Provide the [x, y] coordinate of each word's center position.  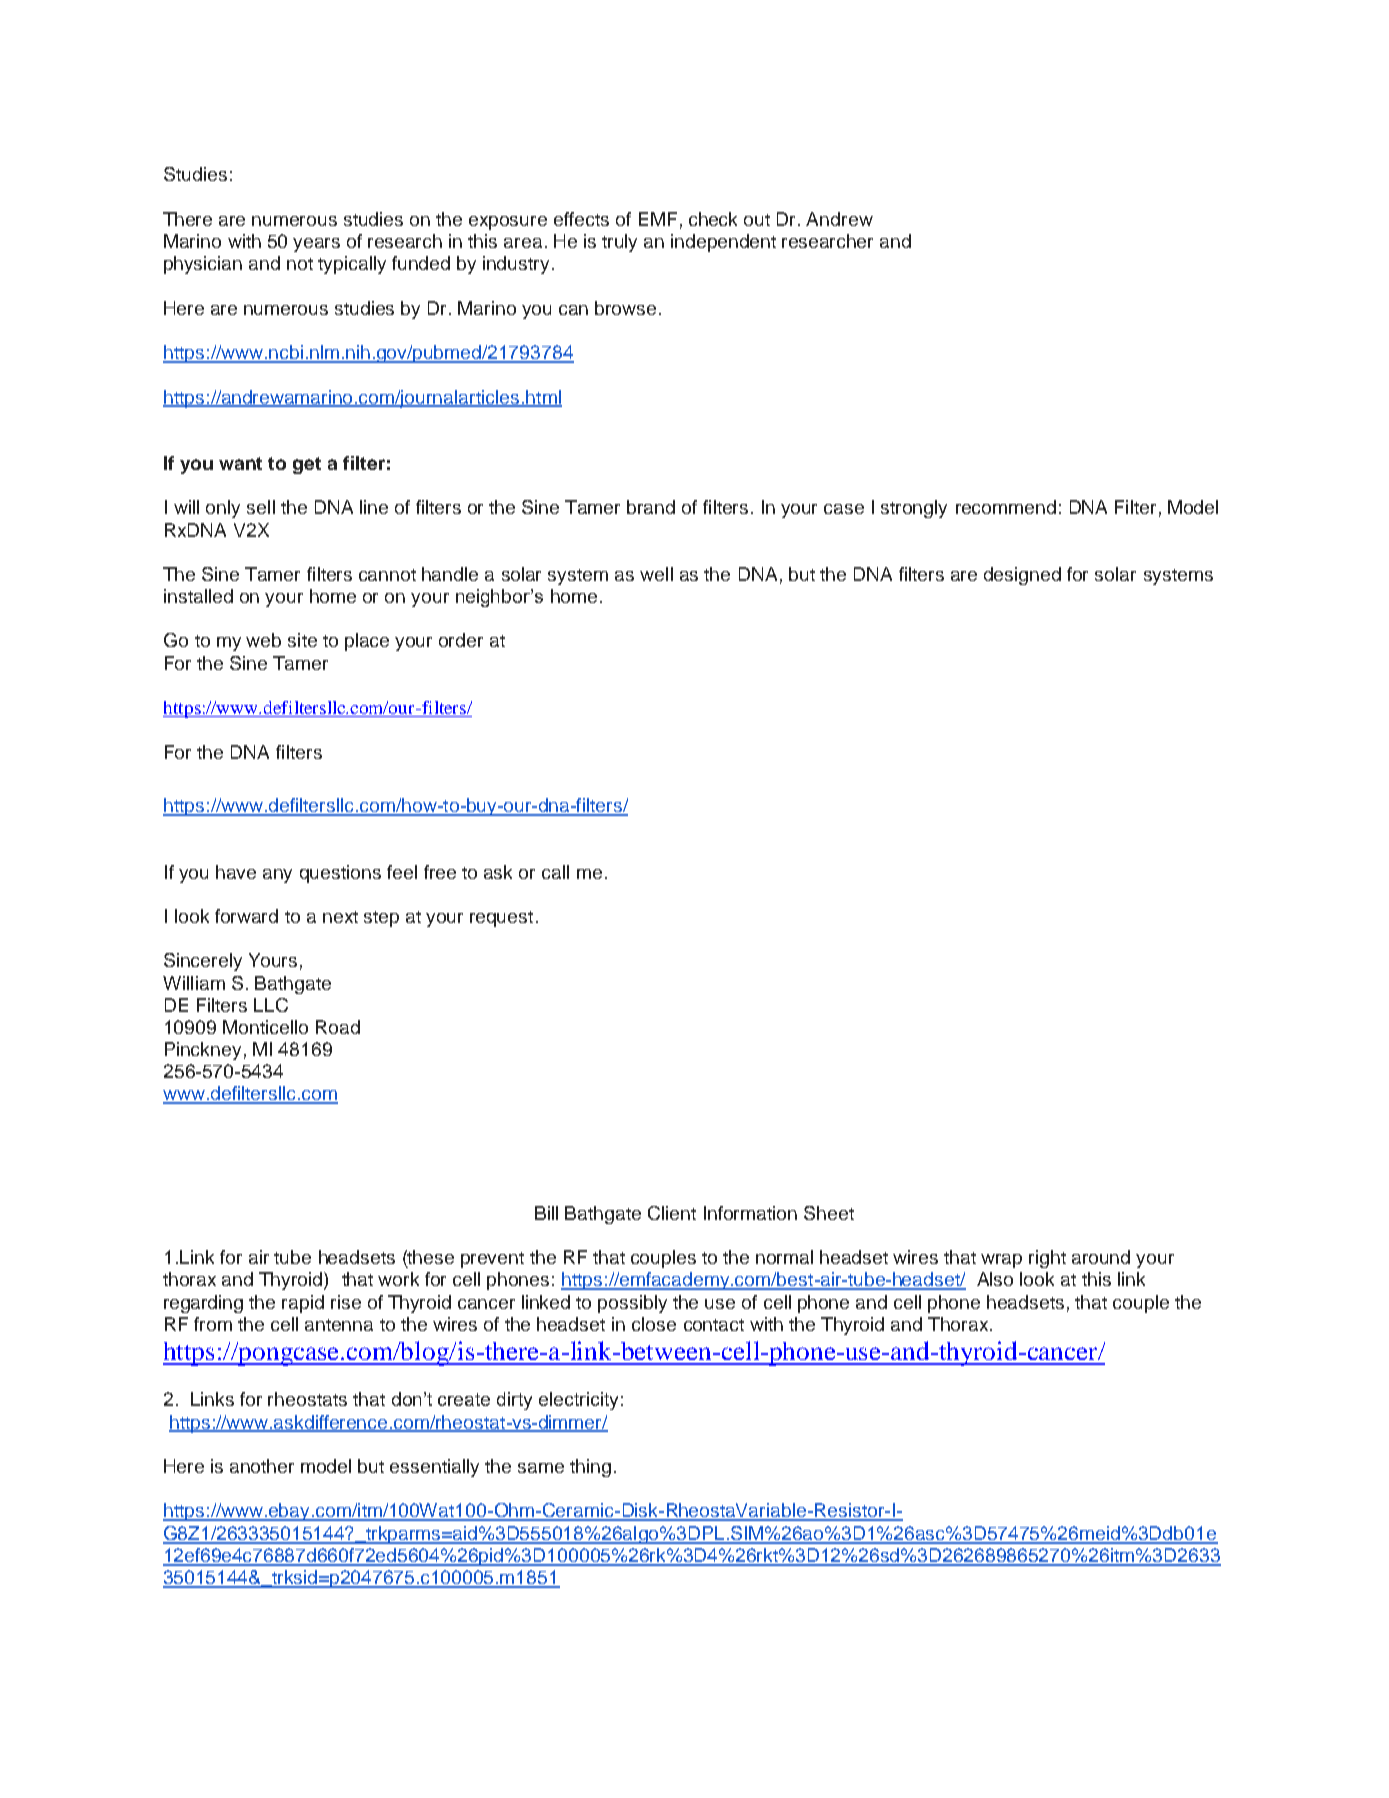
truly [619, 243]
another [262, 1466]
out [757, 220]
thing [590, 1468]
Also [995, 1279]
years [316, 245]
